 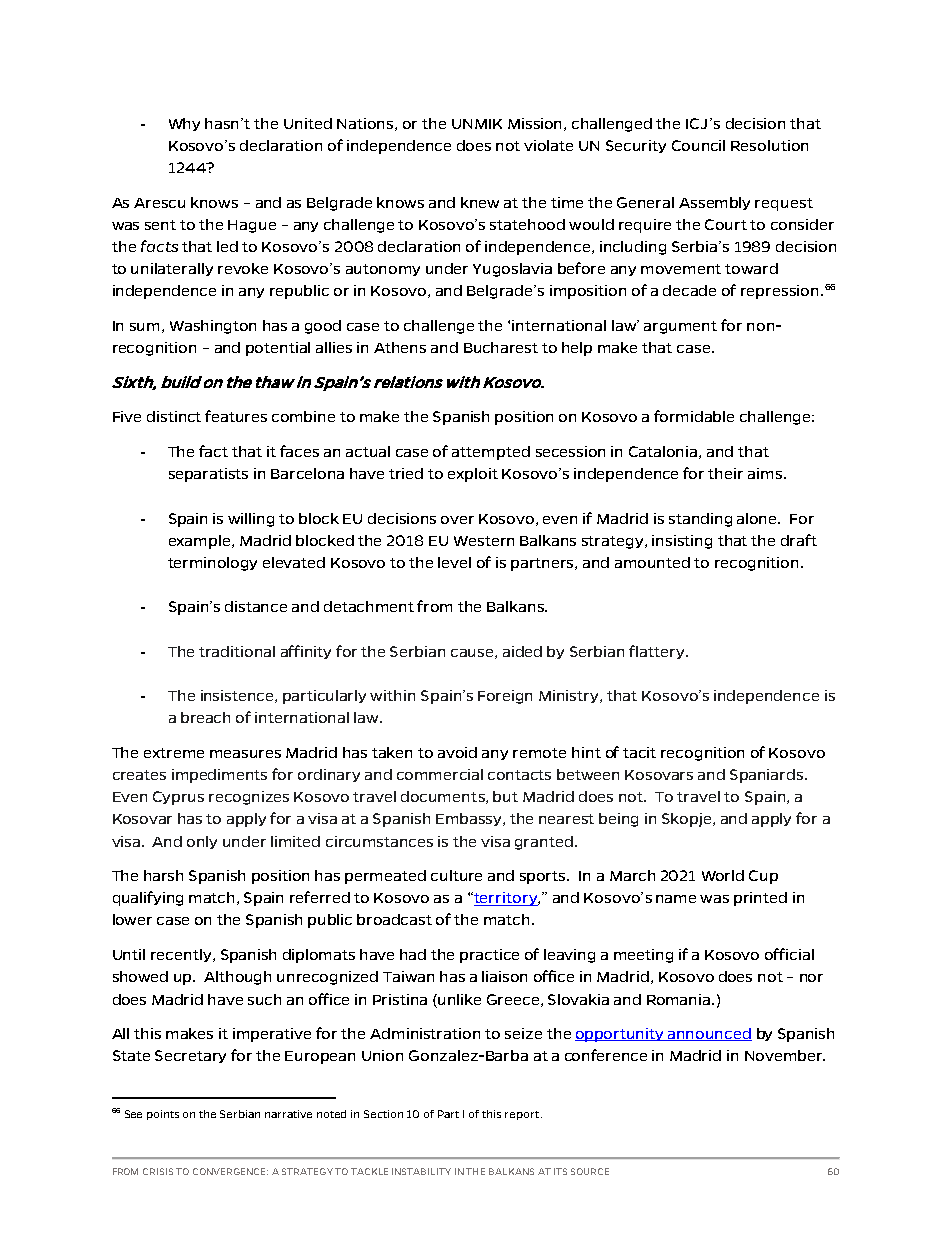 What do you see at coordinates (700, 520) in the screenshot?
I see `standing` at bounding box center [700, 520].
